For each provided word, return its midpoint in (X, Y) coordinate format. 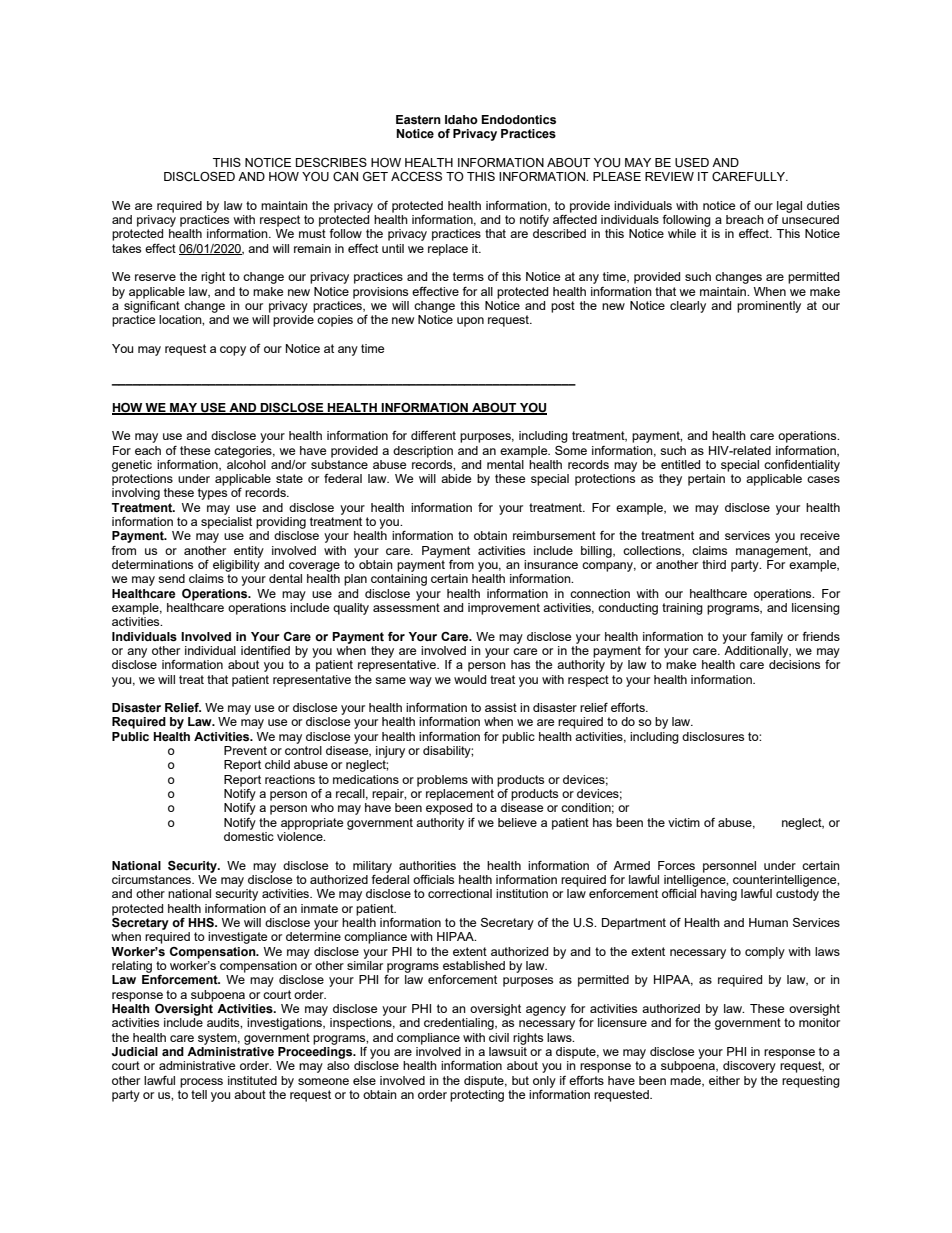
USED (692, 163)
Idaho (461, 119)
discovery (749, 1067)
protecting (477, 1094)
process (201, 1083)
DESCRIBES (331, 163)
